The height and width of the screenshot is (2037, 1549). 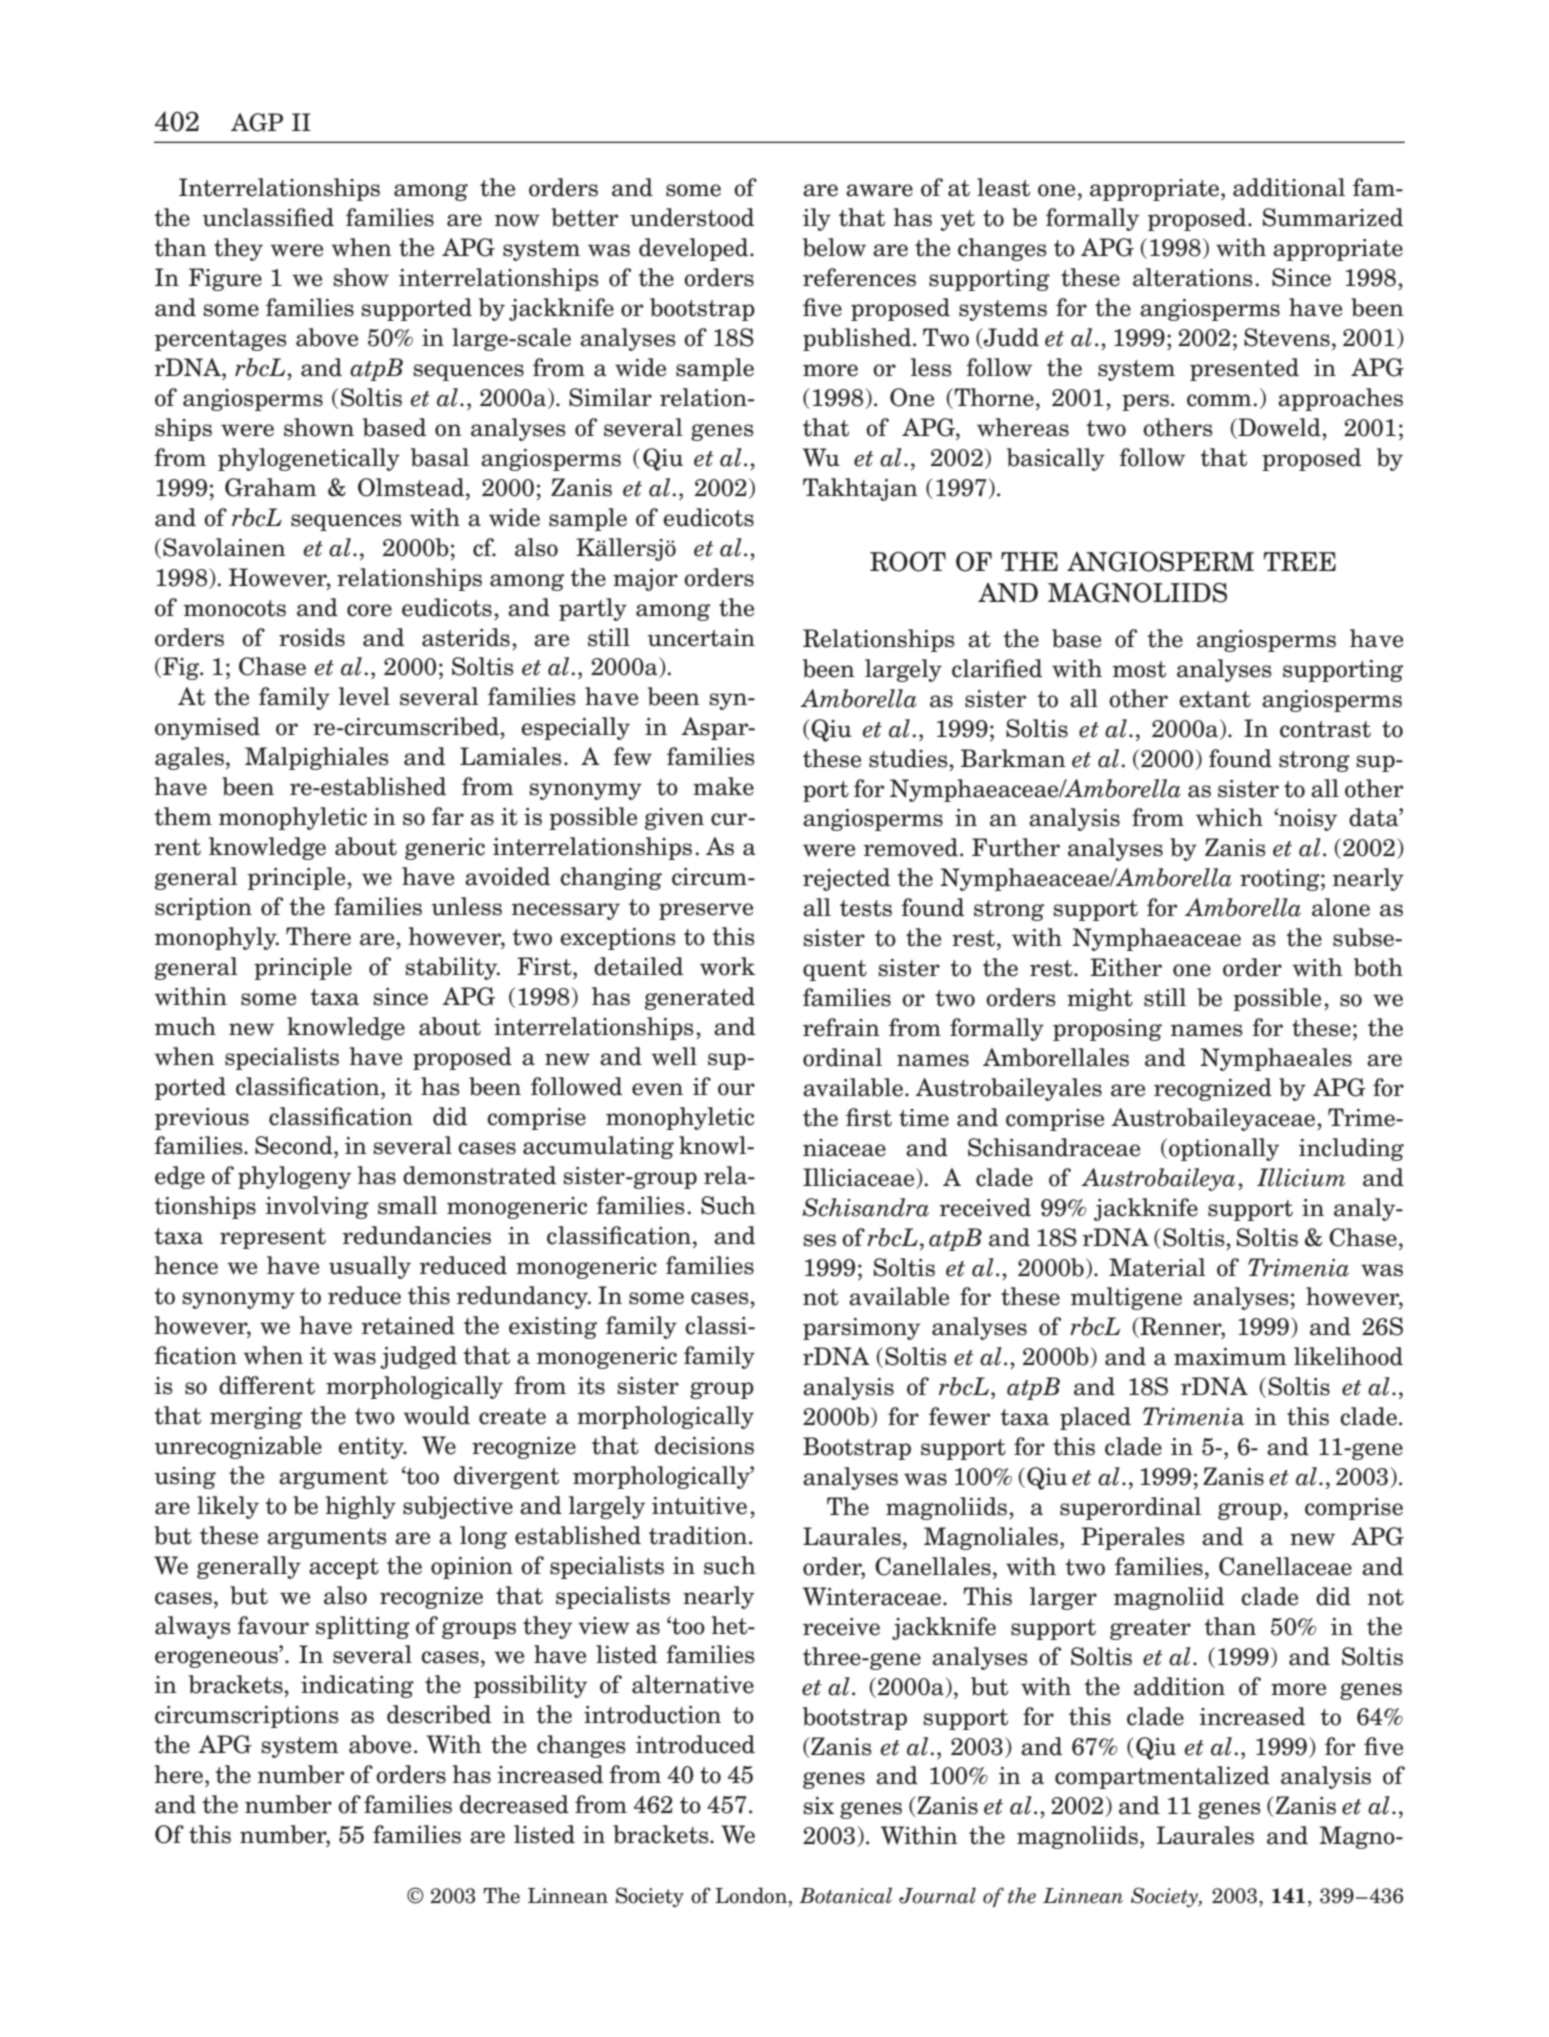 What do you see at coordinates (1126, 967) in the screenshot?
I see `Either` at bounding box center [1126, 967].
